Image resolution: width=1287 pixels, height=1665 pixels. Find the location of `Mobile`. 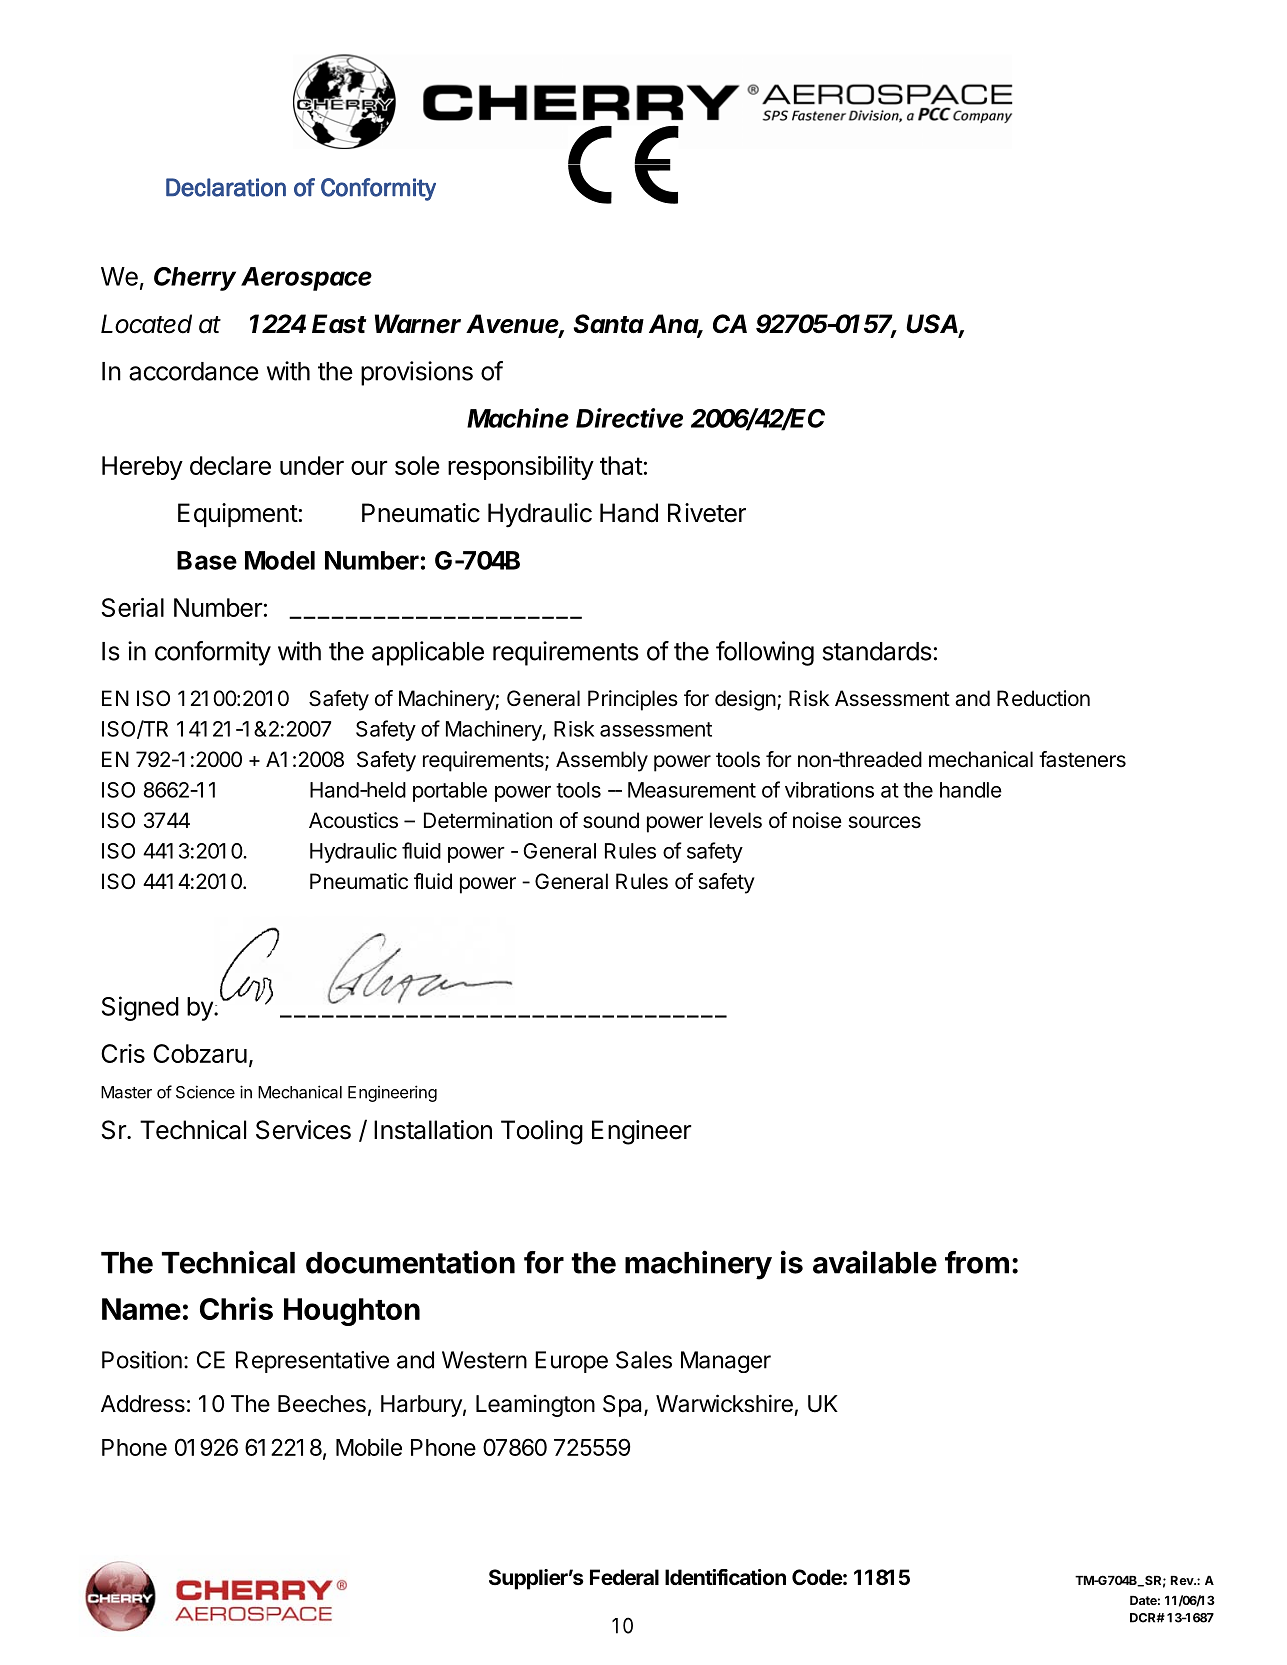

Mobile is located at coordinates (369, 1447).
